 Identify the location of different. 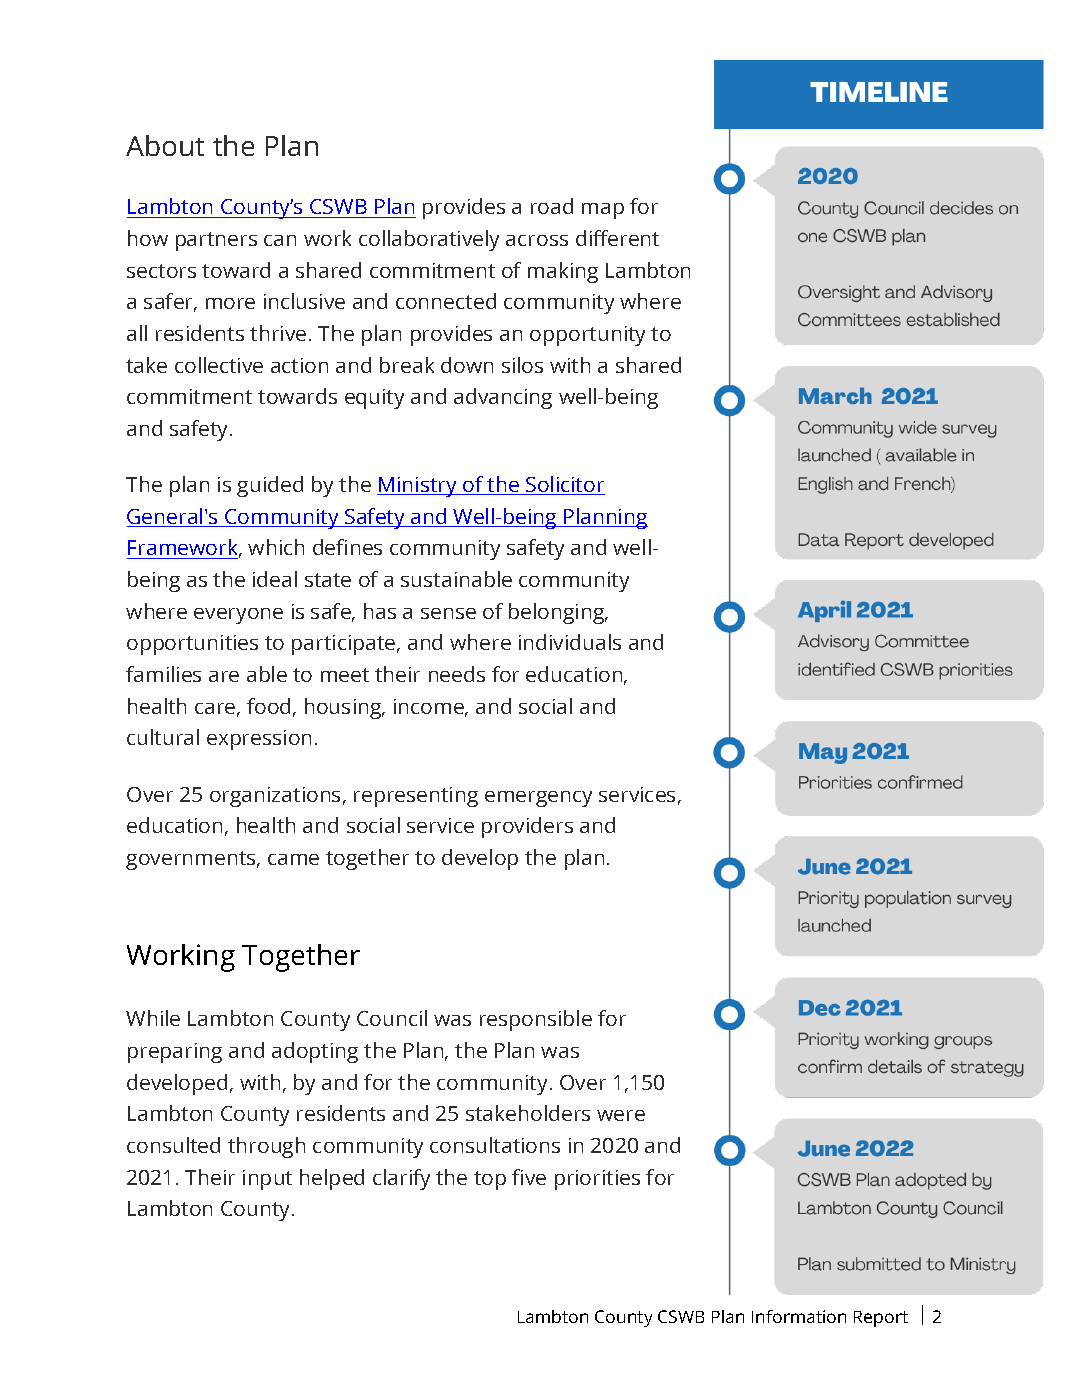
(617, 238).
